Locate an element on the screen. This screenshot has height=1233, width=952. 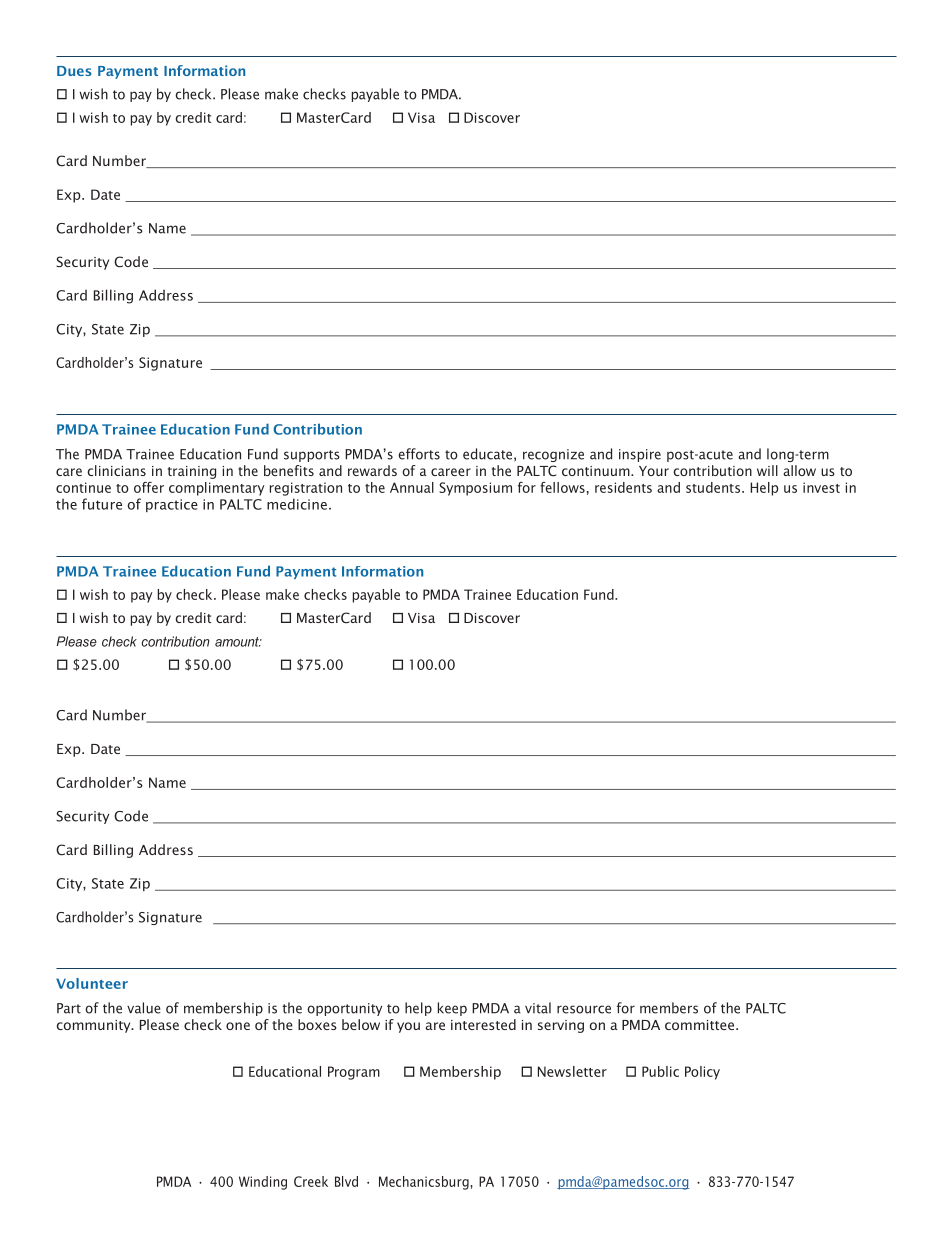
Symposium is located at coordinates (475, 489).
